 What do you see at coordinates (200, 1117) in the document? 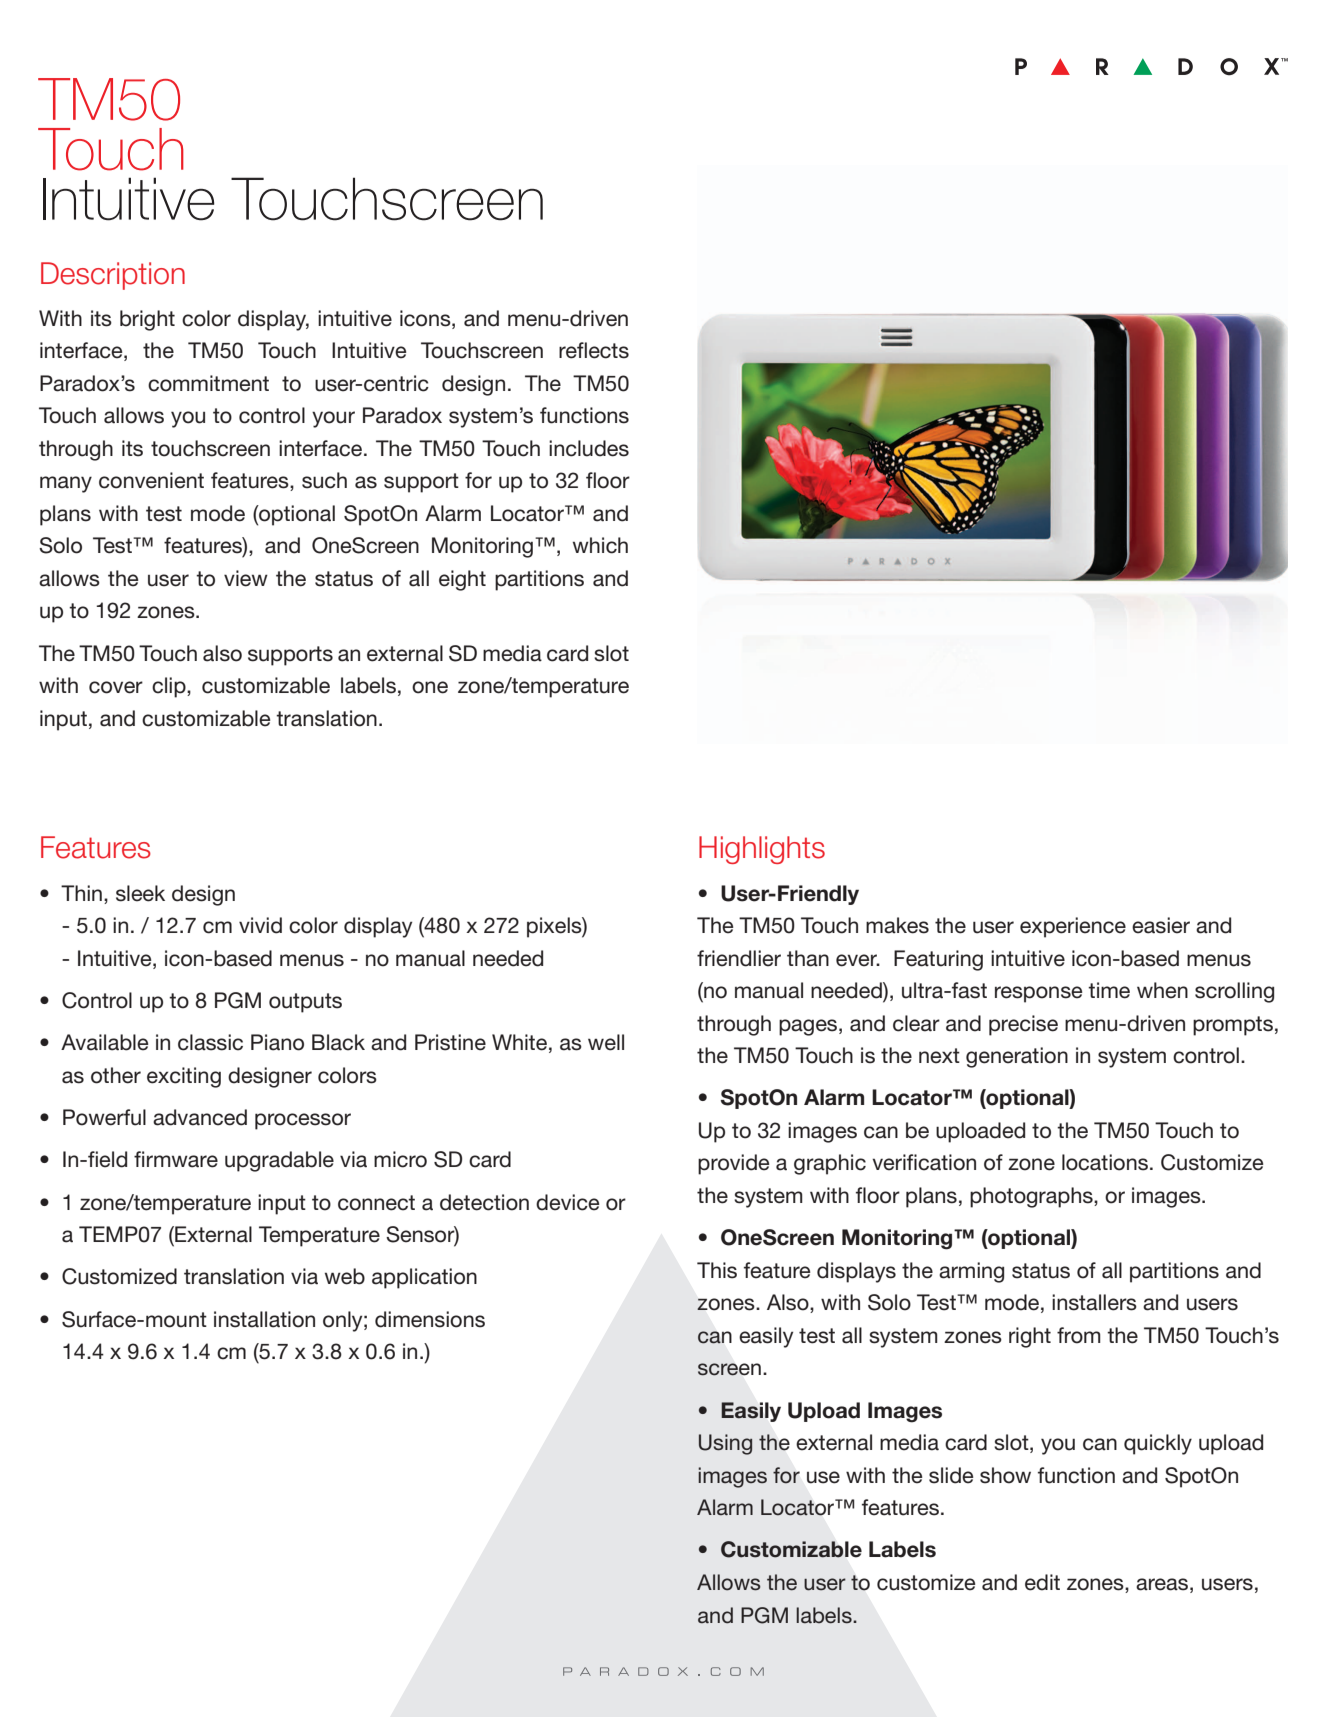
I see `advanced` at bounding box center [200, 1117].
